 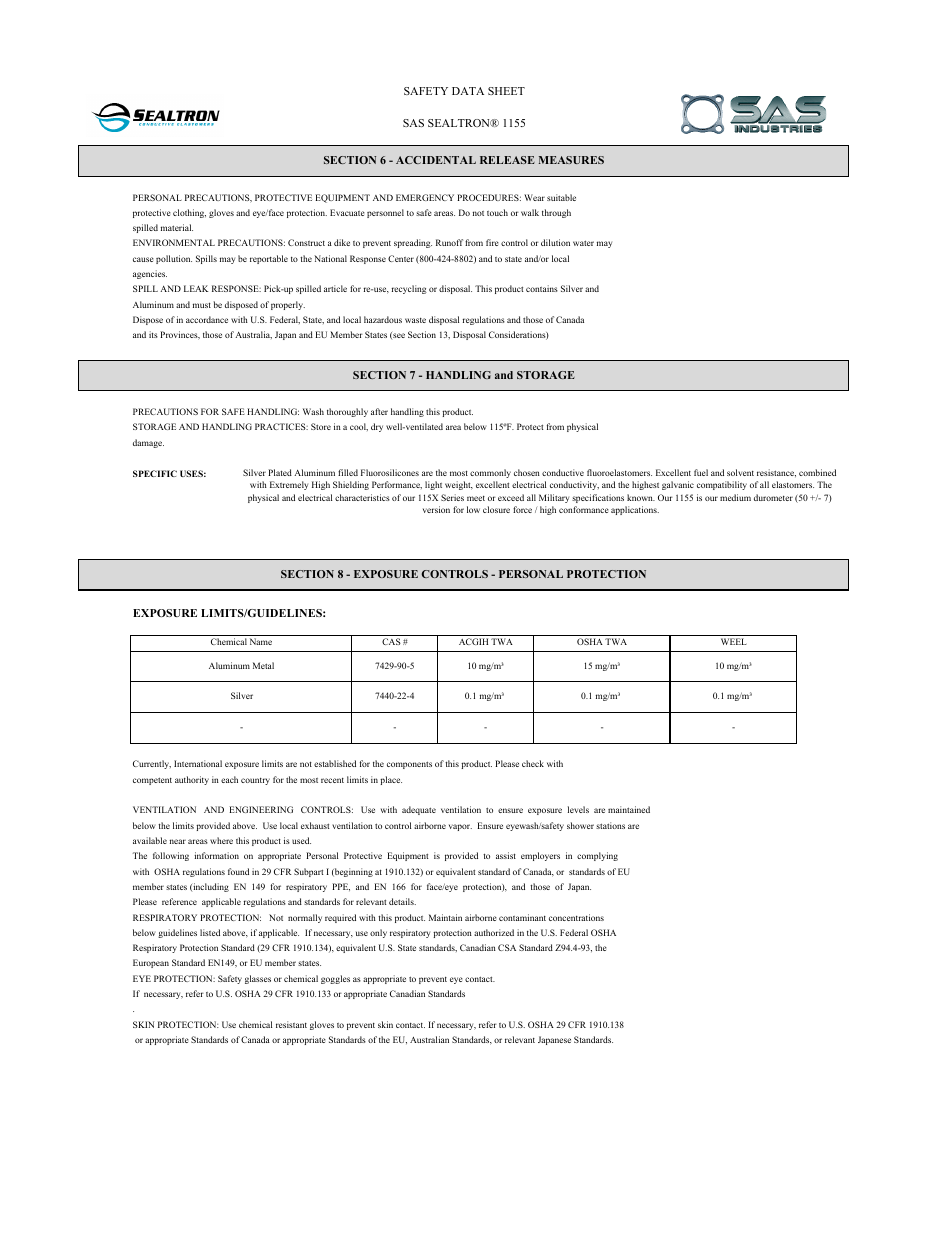 What do you see at coordinates (734, 641) in the image?
I see `WEEL` at bounding box center [734, 641].
